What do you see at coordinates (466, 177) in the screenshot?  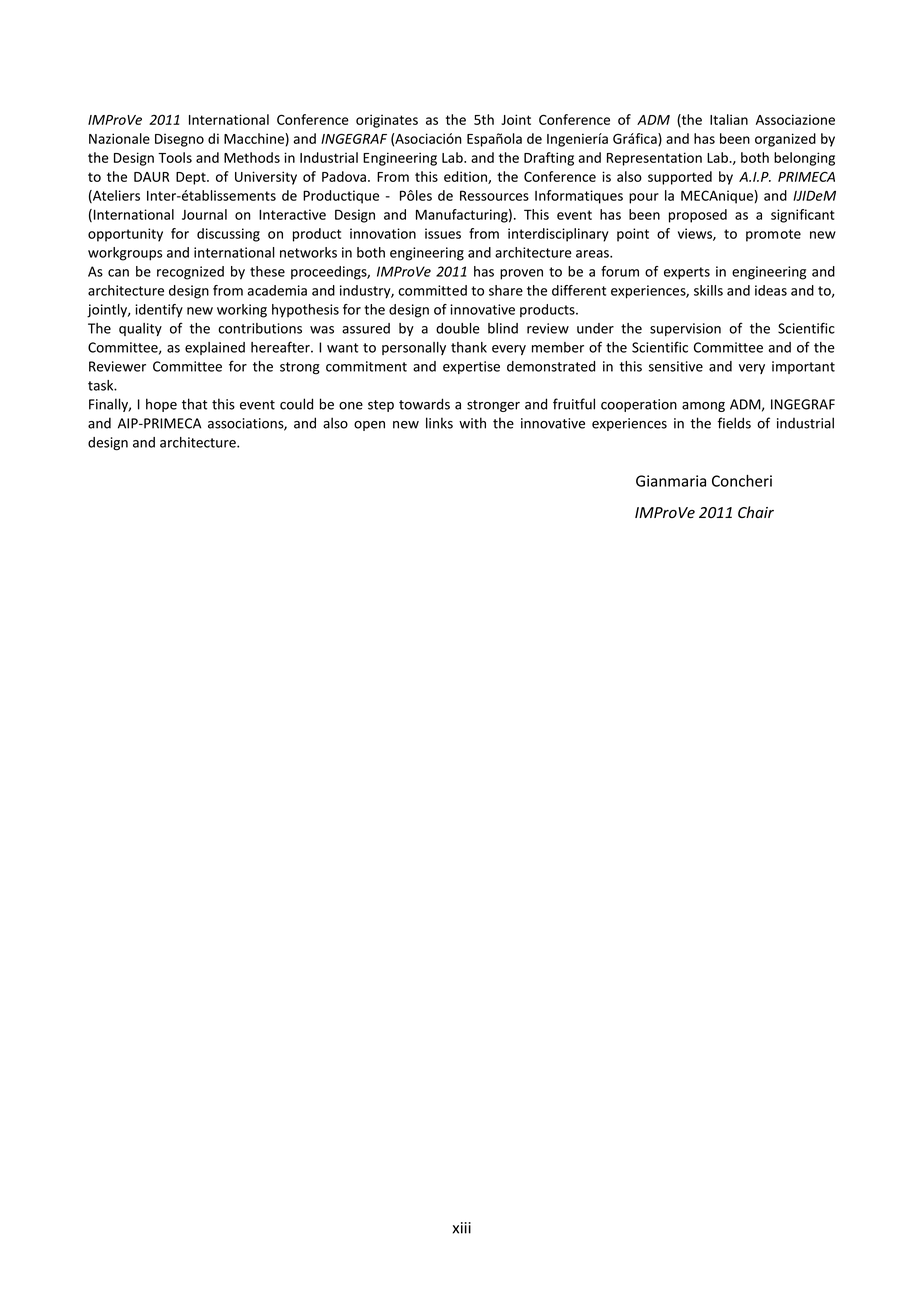 I see `edition` at bounding box center [466, 177].
